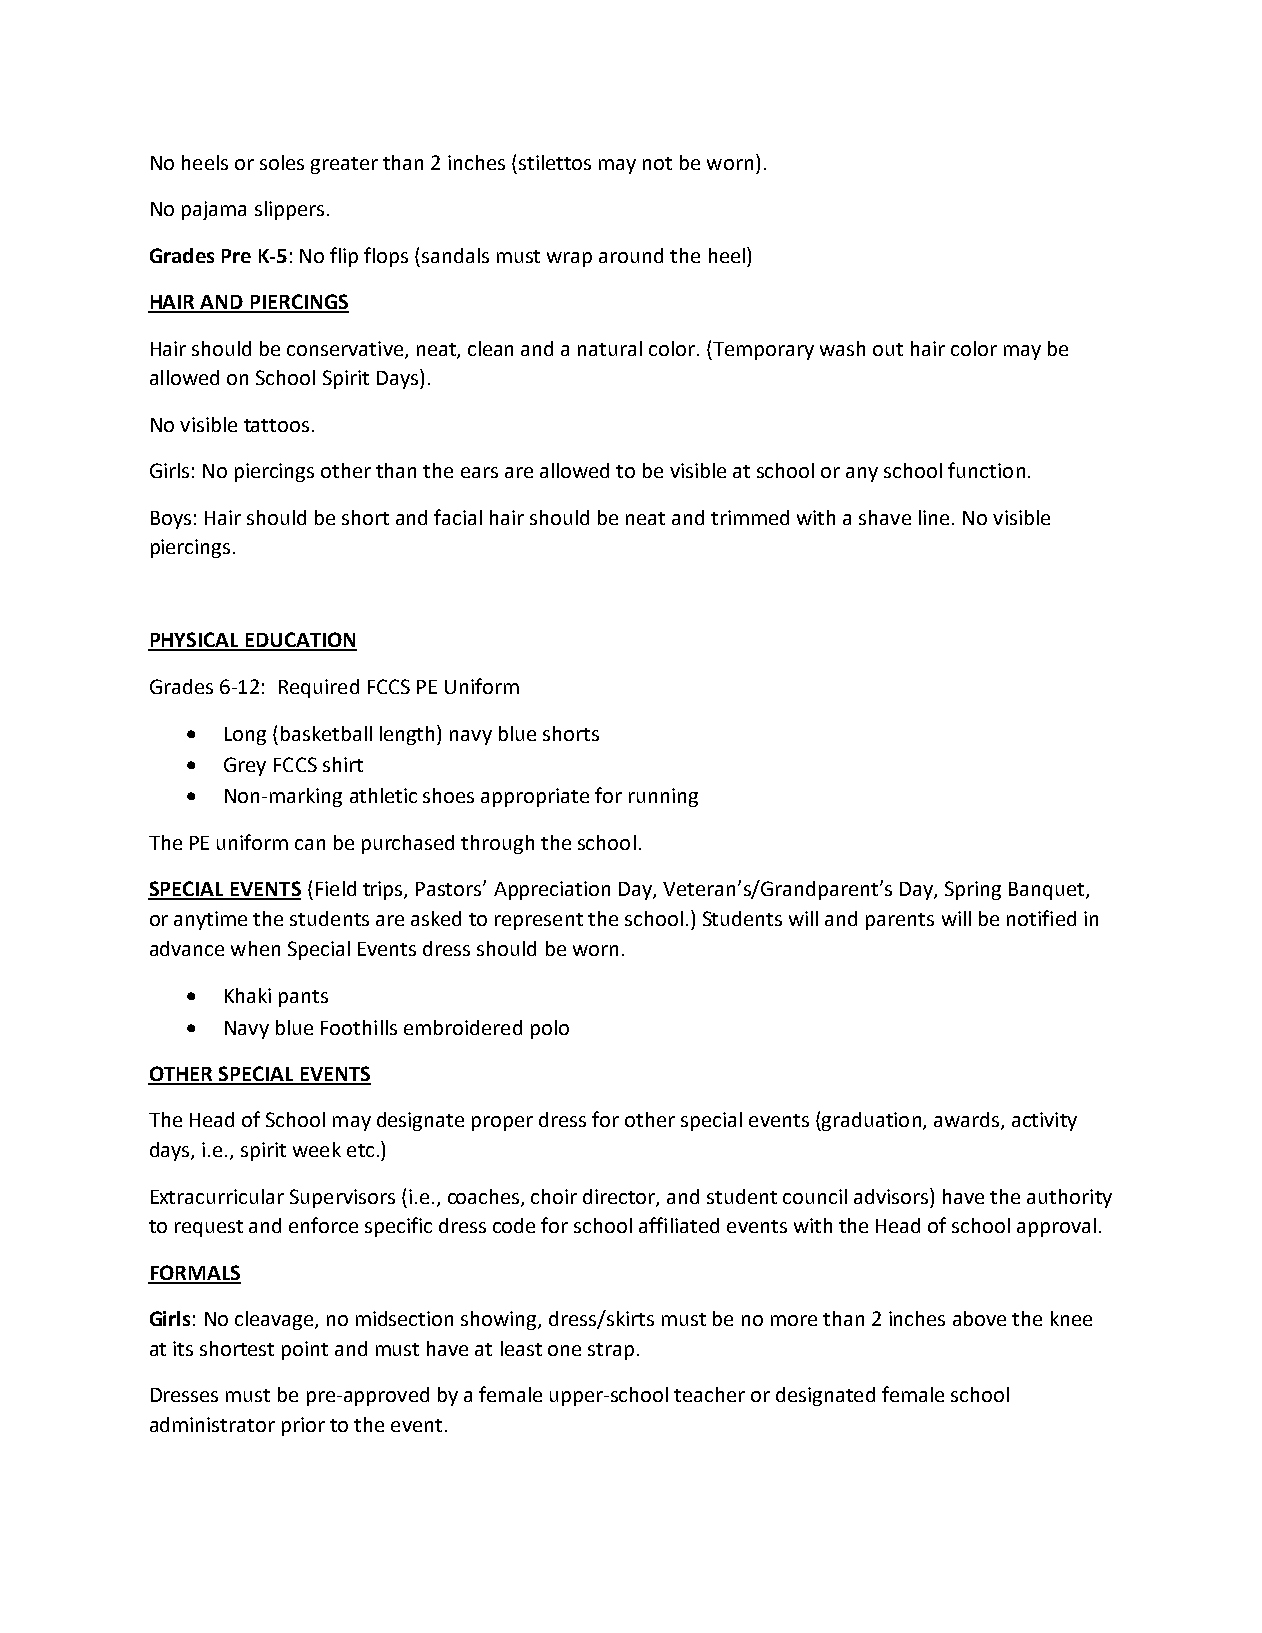  What do you see at coordinates (631, 255) in the page?
I see `around` at bounding box center [631, 255].
